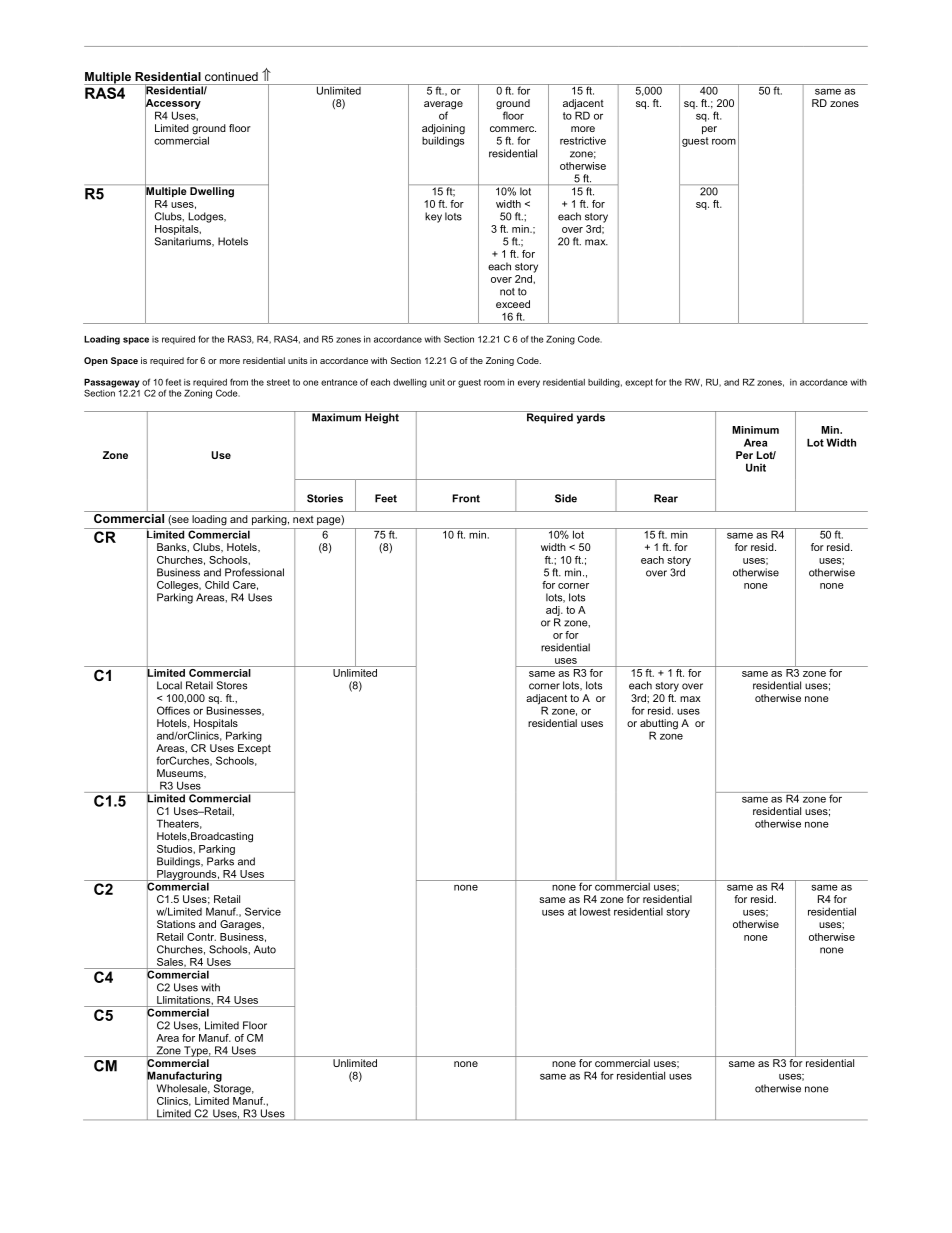  I want to click on Stations, so click(176, 924).
